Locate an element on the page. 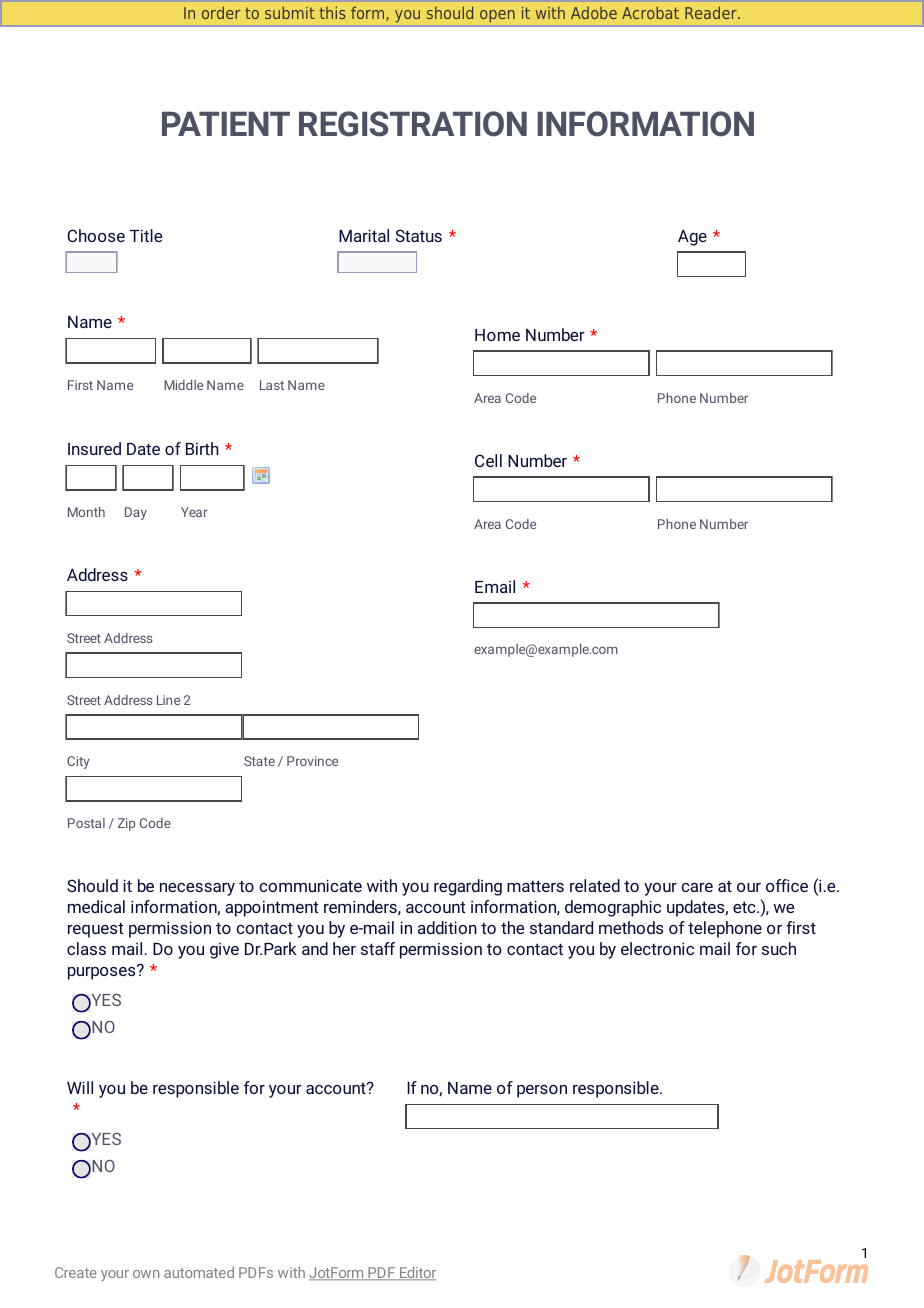  addition is located at coordinates (447, 927).
